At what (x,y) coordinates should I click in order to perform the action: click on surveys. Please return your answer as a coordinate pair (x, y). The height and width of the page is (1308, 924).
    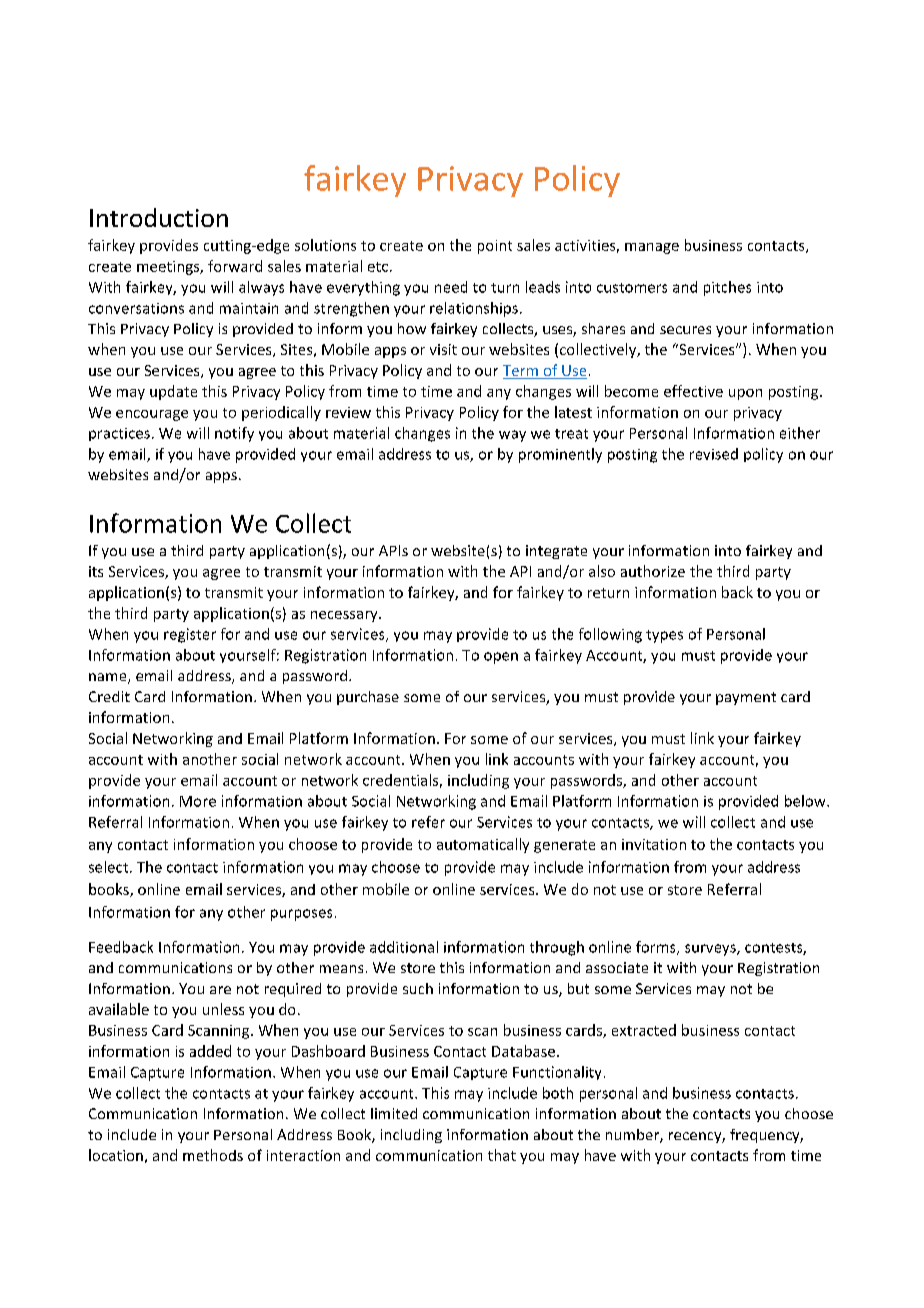
    Looking at the image, I should click on (711, 950).
